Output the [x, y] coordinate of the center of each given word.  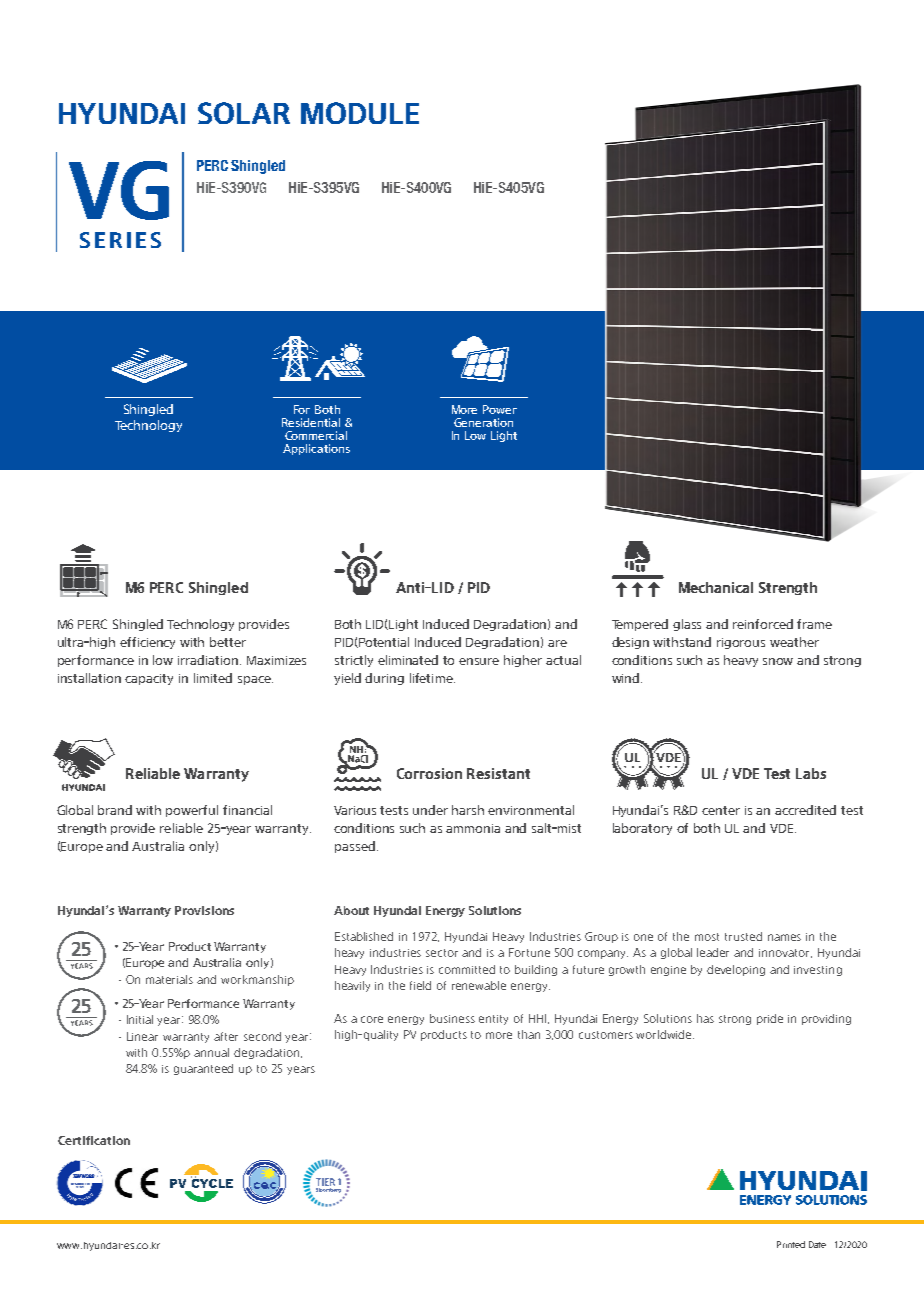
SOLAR [244, 113]
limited [213, 678]
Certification [94, 1140]
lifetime [432, 678]
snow [778, 661]
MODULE [360, 113]
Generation [483, 422]
